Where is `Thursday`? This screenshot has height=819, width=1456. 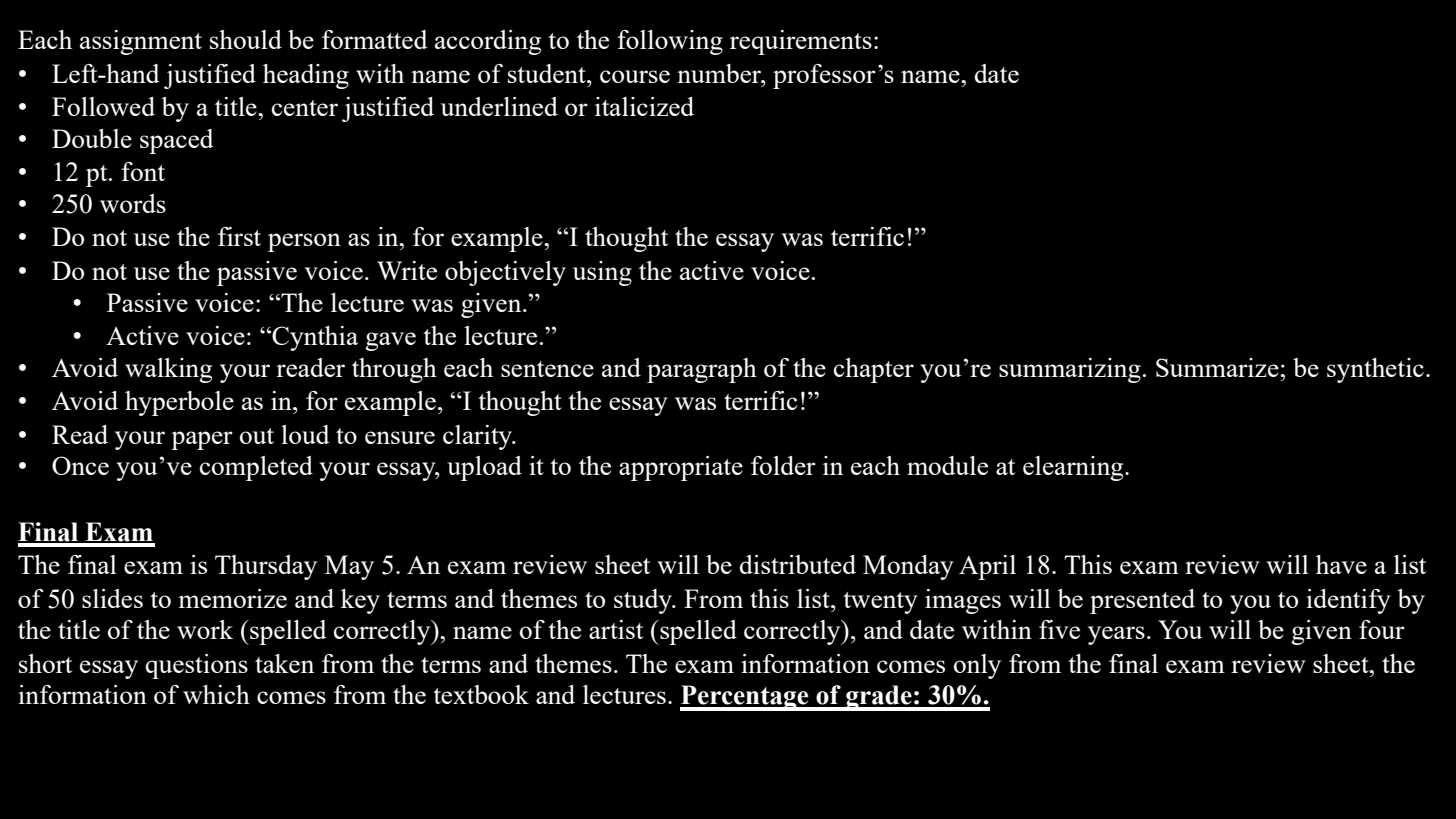 Thursday is located at coordinates (266, 567).
